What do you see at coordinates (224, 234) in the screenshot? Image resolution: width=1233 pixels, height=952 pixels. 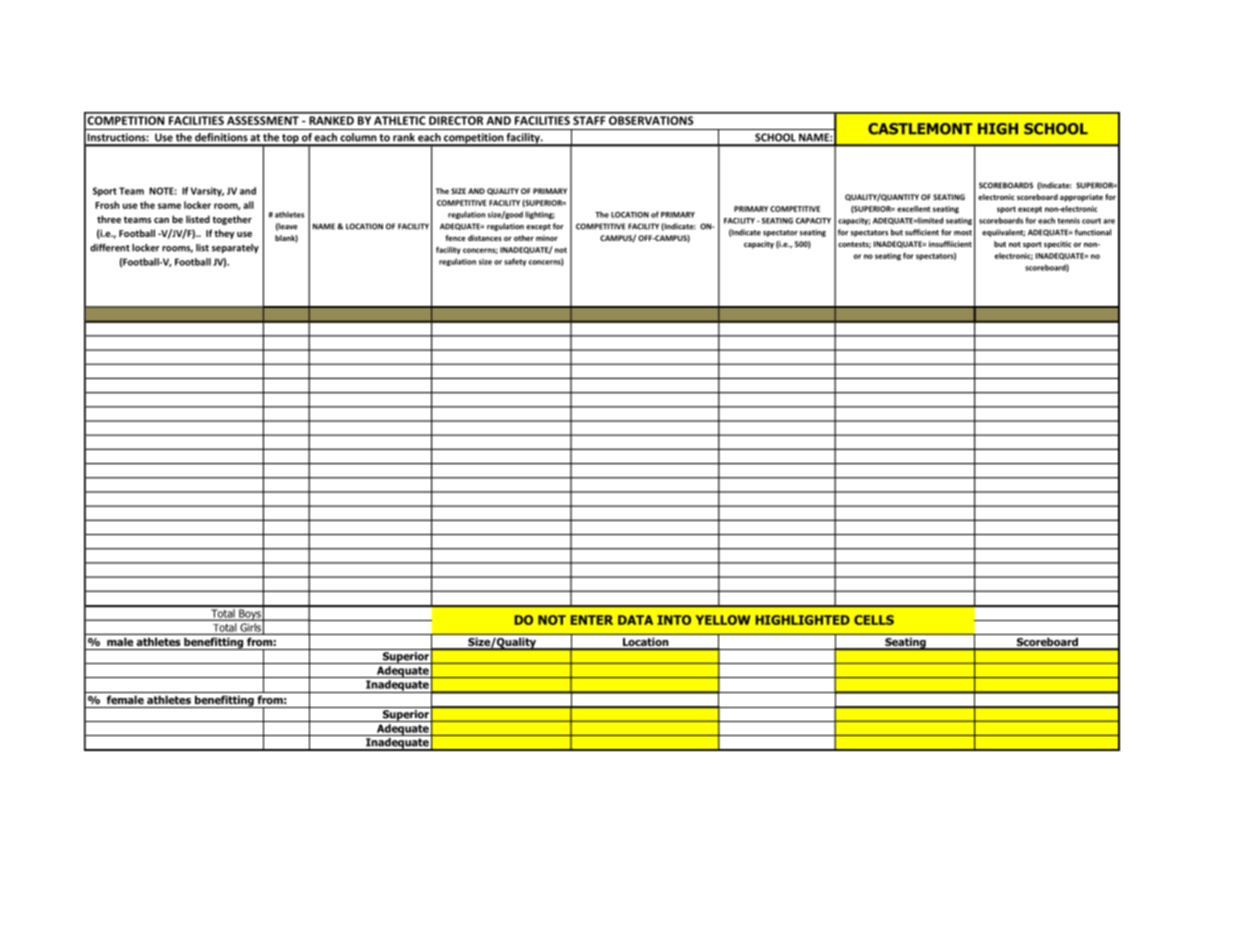 I see `they` at bounding box center [224, 234].
